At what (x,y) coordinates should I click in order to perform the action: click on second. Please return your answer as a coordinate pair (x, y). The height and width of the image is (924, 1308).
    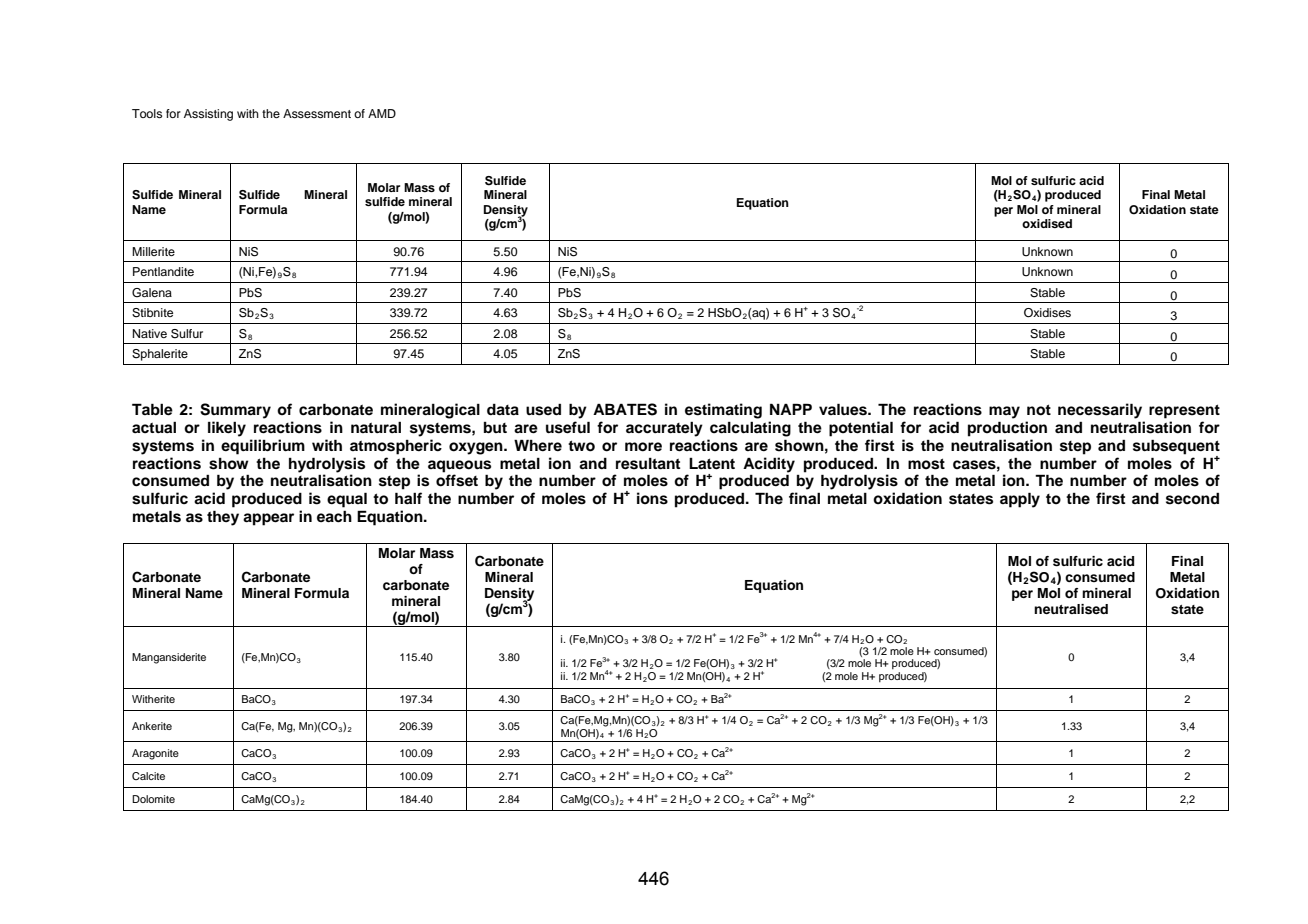
    Looking at the image, I should click on (1192, 499).
